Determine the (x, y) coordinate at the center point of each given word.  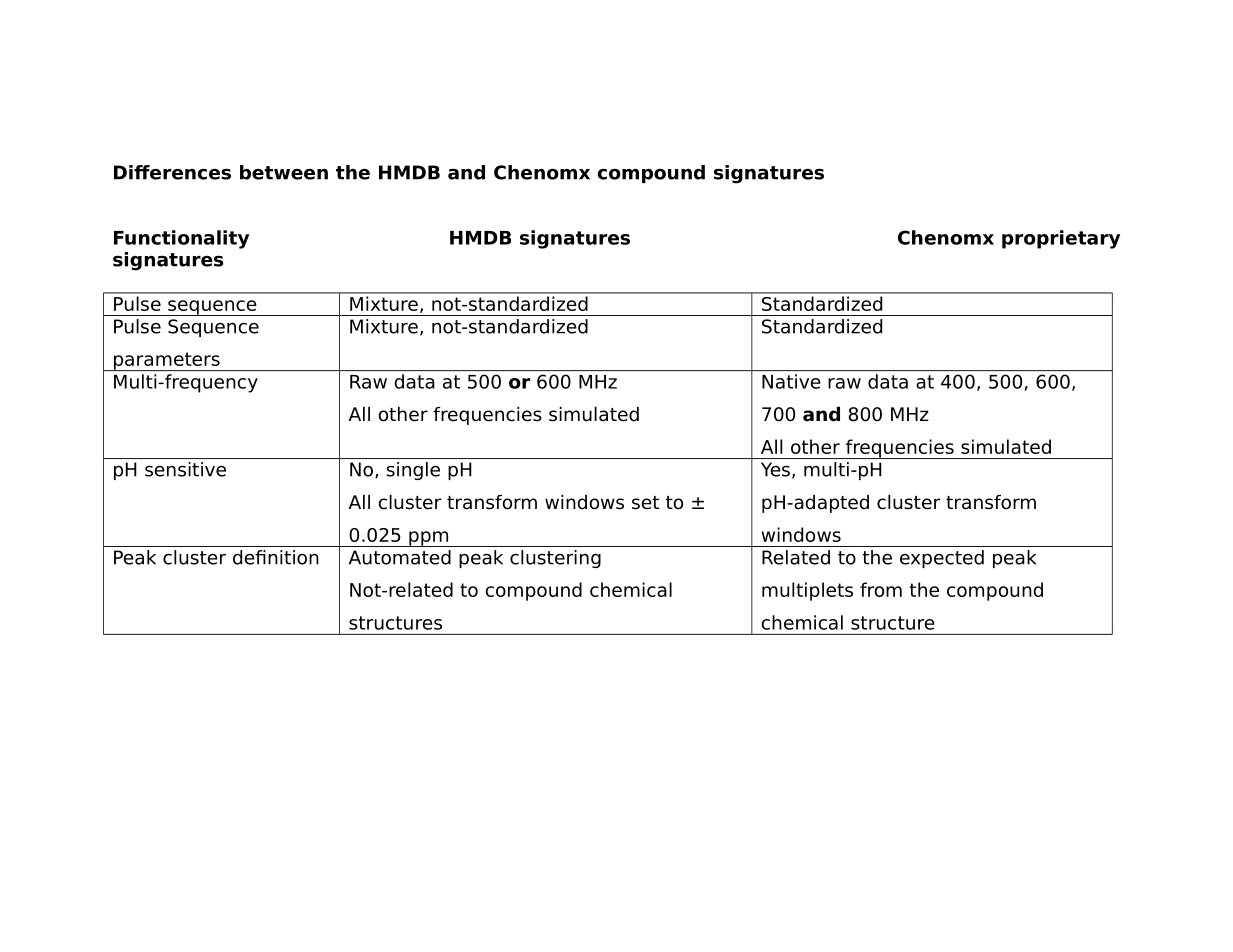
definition (276, 557)
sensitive (185, 469)
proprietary (1061, 239)
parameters (166, 361)
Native (791, 381)
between (284, 172)
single (413, 471)
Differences (172, 172)
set (645, 503)
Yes (775, 469)
